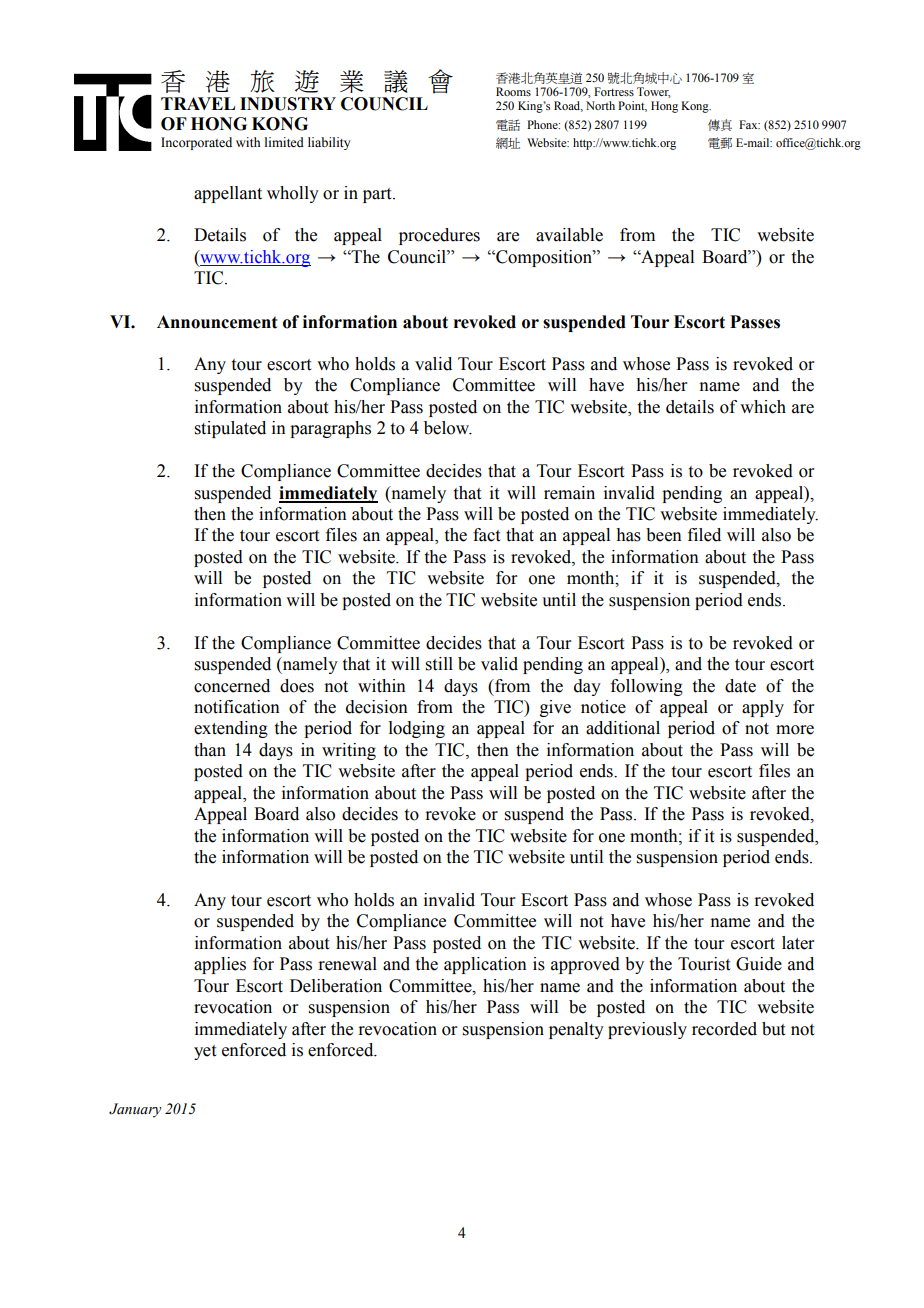  Describe the element at coordinates (439, 664) in the page. I see `still` at that location.
